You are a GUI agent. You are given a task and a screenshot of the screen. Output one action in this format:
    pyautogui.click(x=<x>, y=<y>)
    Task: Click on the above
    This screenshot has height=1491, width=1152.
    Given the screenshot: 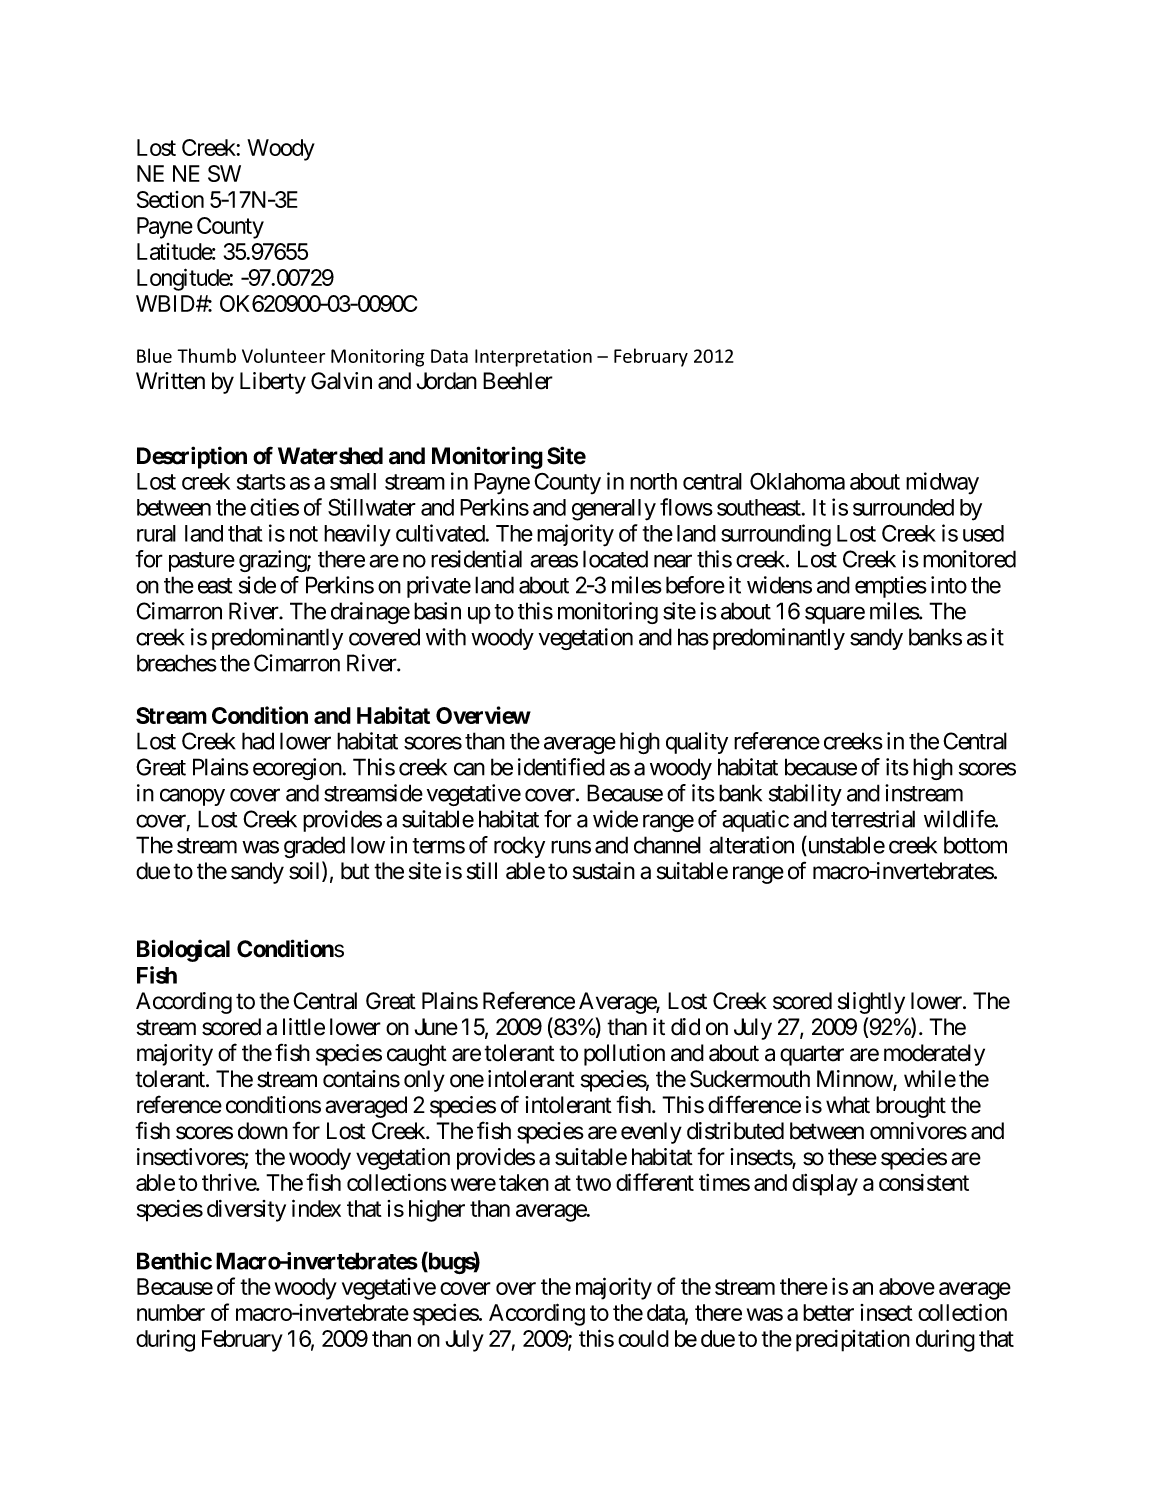 What is the action you would take?
    pyautogui.click(x=907, y=1286)
